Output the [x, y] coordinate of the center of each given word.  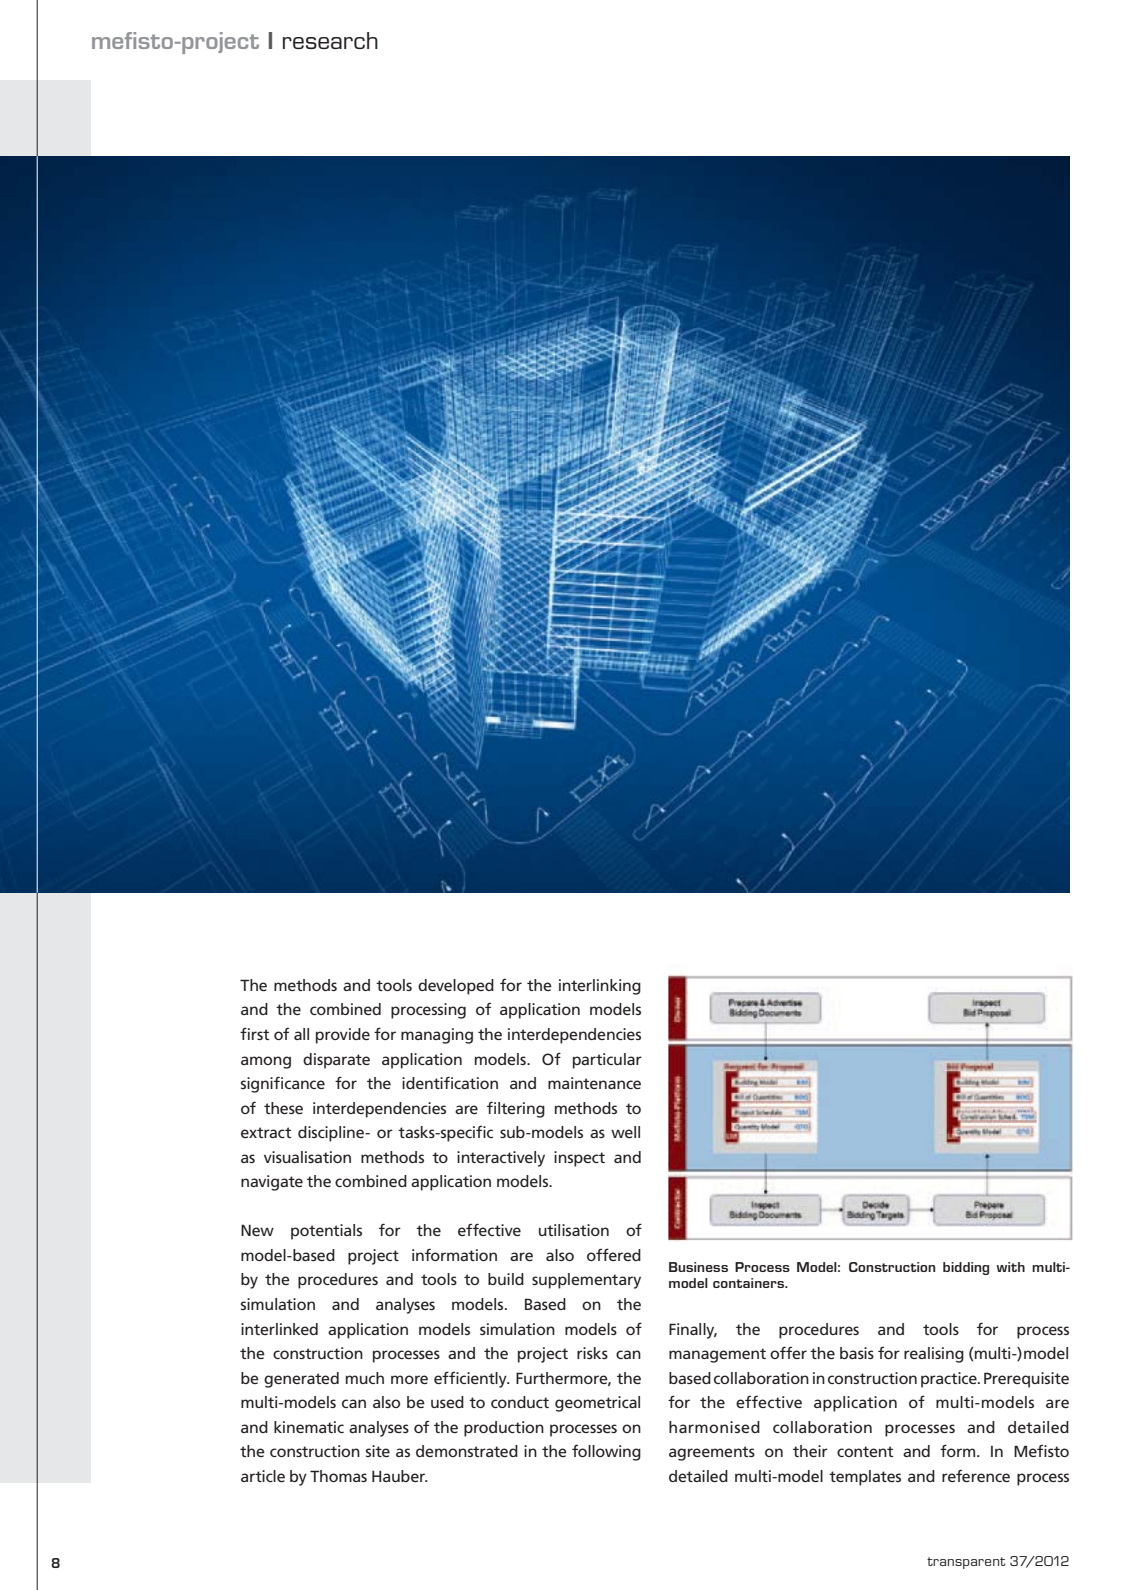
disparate [336, 1061]
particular [607, 1061]
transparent [966, 1563]
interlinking [600, 987]
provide [343, 1036]
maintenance [594, 1083]
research [330, 40]
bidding [966, 1268]
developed [456, 987]
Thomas [338, 1476]
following [606, 1453]
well [625, 1132]
